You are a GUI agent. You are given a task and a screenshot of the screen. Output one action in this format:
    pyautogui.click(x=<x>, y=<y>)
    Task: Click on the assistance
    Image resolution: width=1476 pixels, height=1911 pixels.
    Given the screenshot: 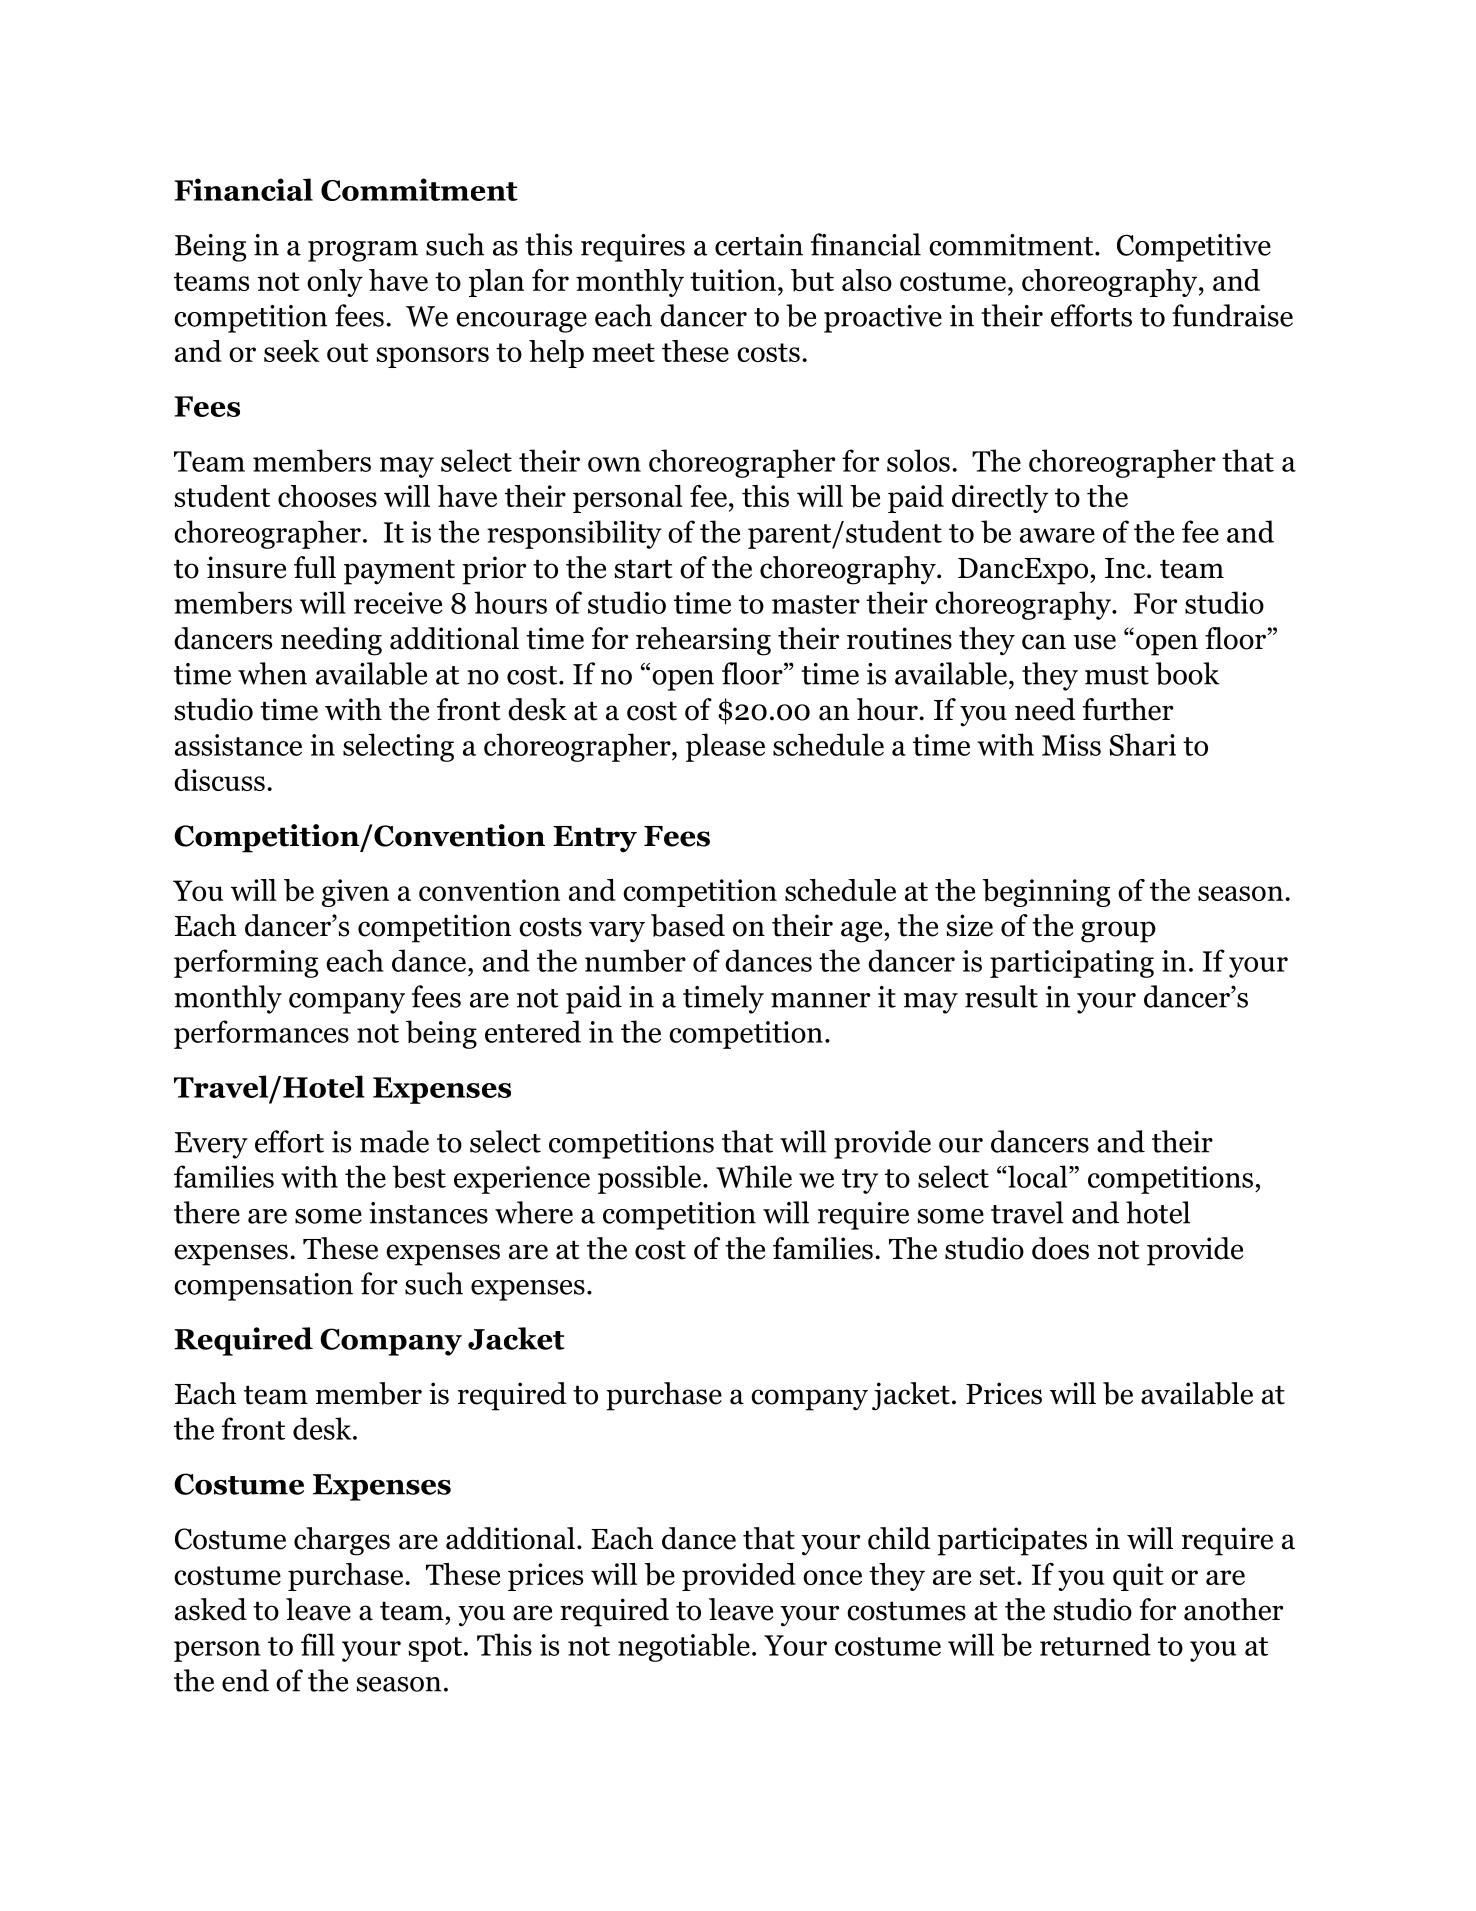 What is the action you would take?
    pyautogui.click(x=238, y=745)
